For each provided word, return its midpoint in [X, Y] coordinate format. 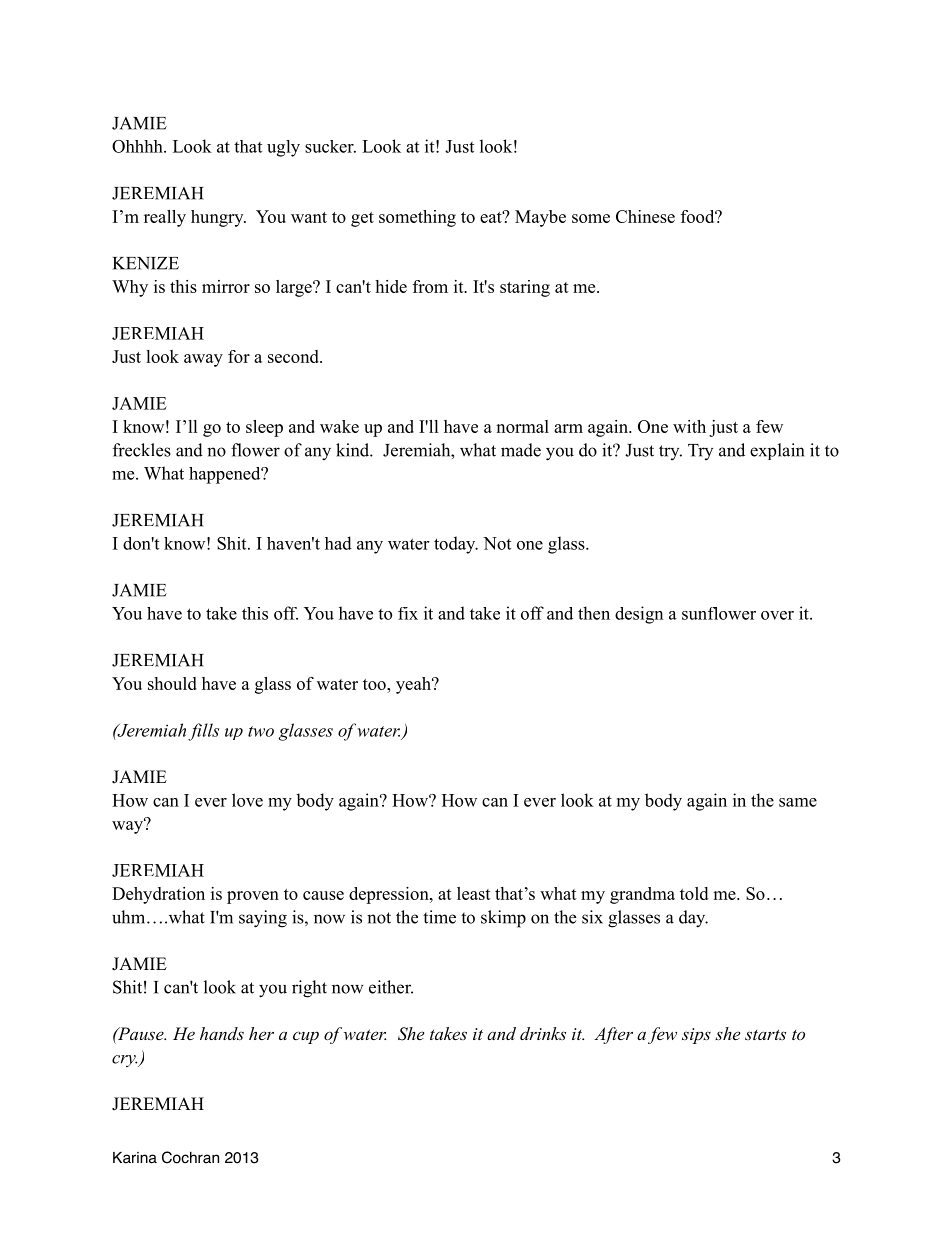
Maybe [540, 218]
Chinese [645, 216]
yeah [414, 685]
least [474, 893]
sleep [264, 428]
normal [522, 426]
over [777, 615]
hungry [218, 218]
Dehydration [158, 895]
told [694, 893]
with [689, 426]
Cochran [190, 1157]
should [172, 683]
